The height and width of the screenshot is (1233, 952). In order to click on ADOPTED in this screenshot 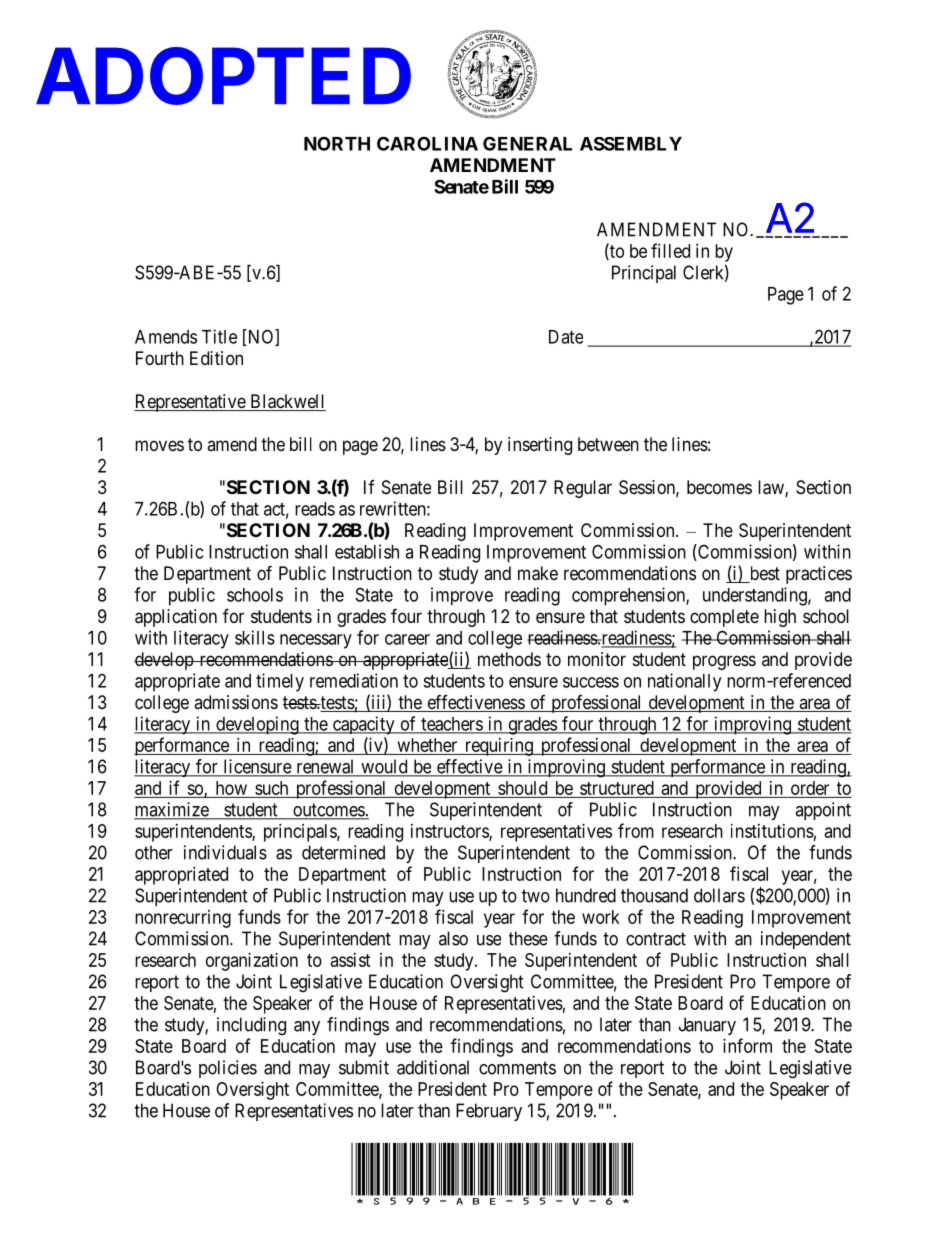, I will do `click(223, 76)`.
